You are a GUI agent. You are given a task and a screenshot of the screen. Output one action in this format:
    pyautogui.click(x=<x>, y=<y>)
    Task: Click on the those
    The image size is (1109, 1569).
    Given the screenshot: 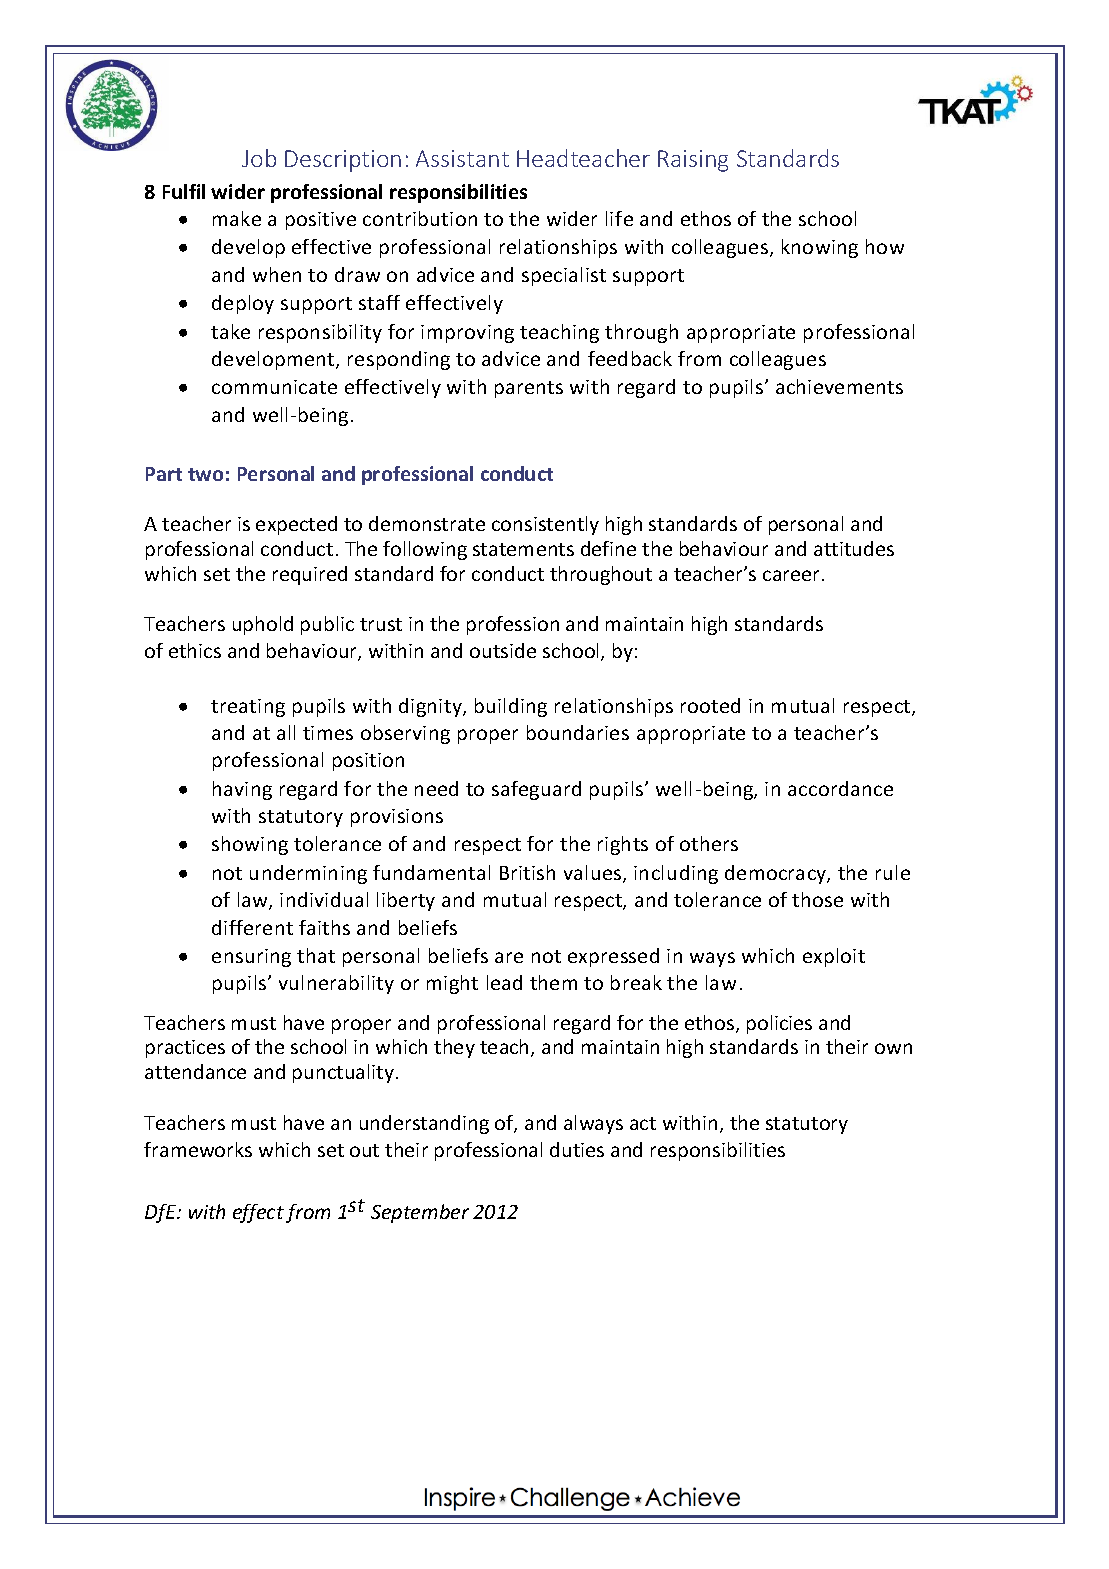 What is the action you would take?
    pyautogui.click(x=817, y=899)
